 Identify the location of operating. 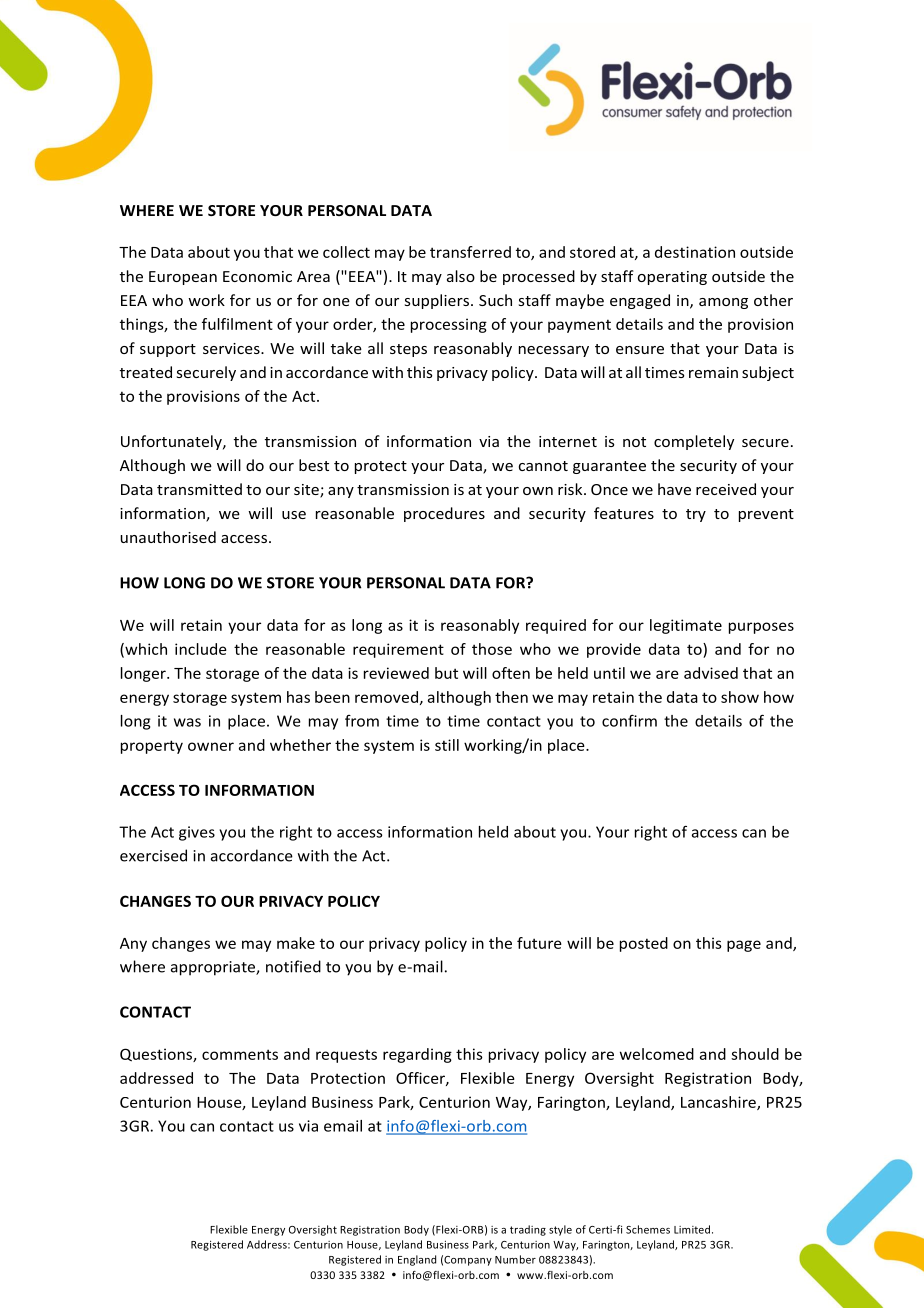
(672, 278).
